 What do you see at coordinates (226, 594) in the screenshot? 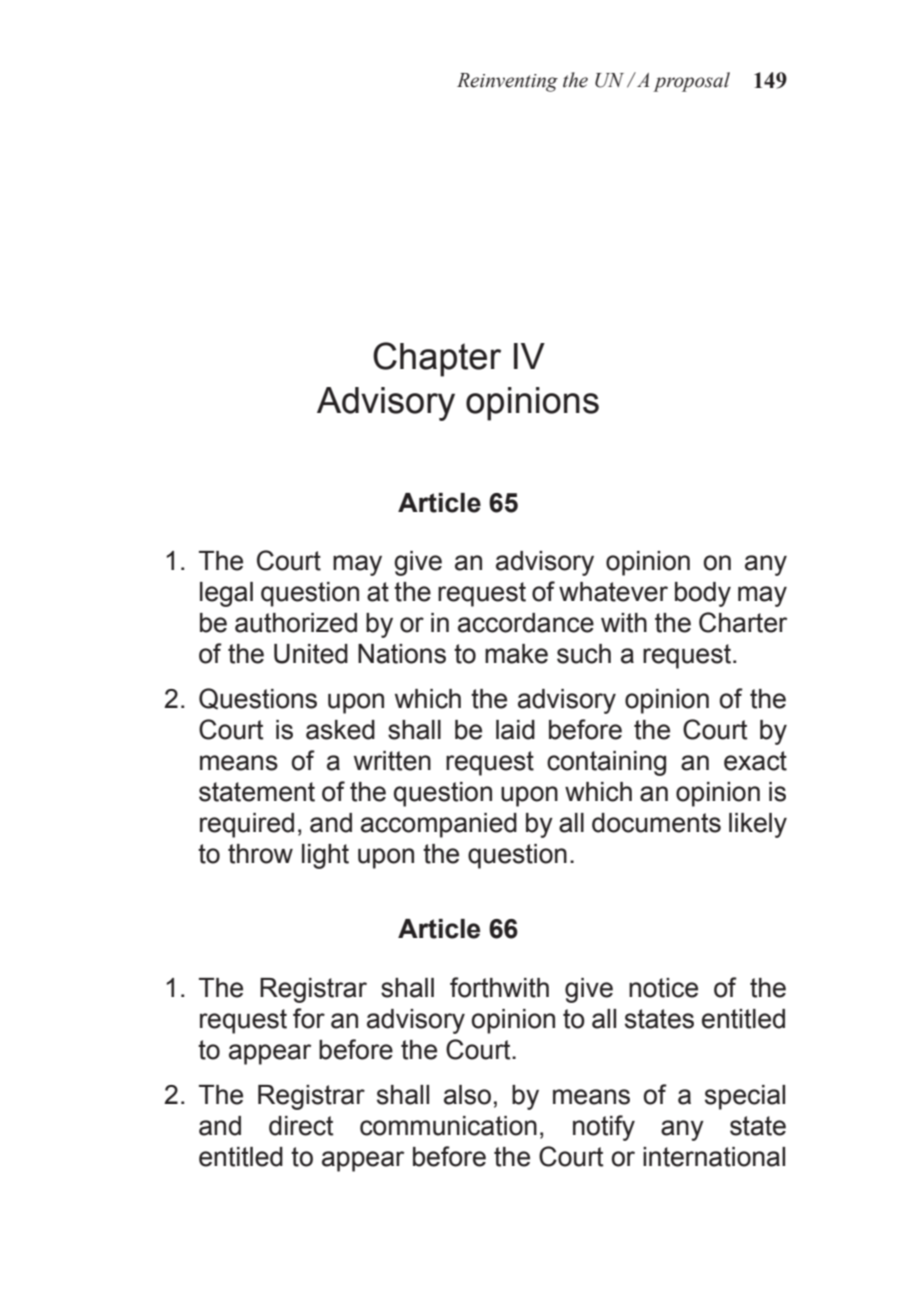
I see `legal` at bounding box center [226, 594].
